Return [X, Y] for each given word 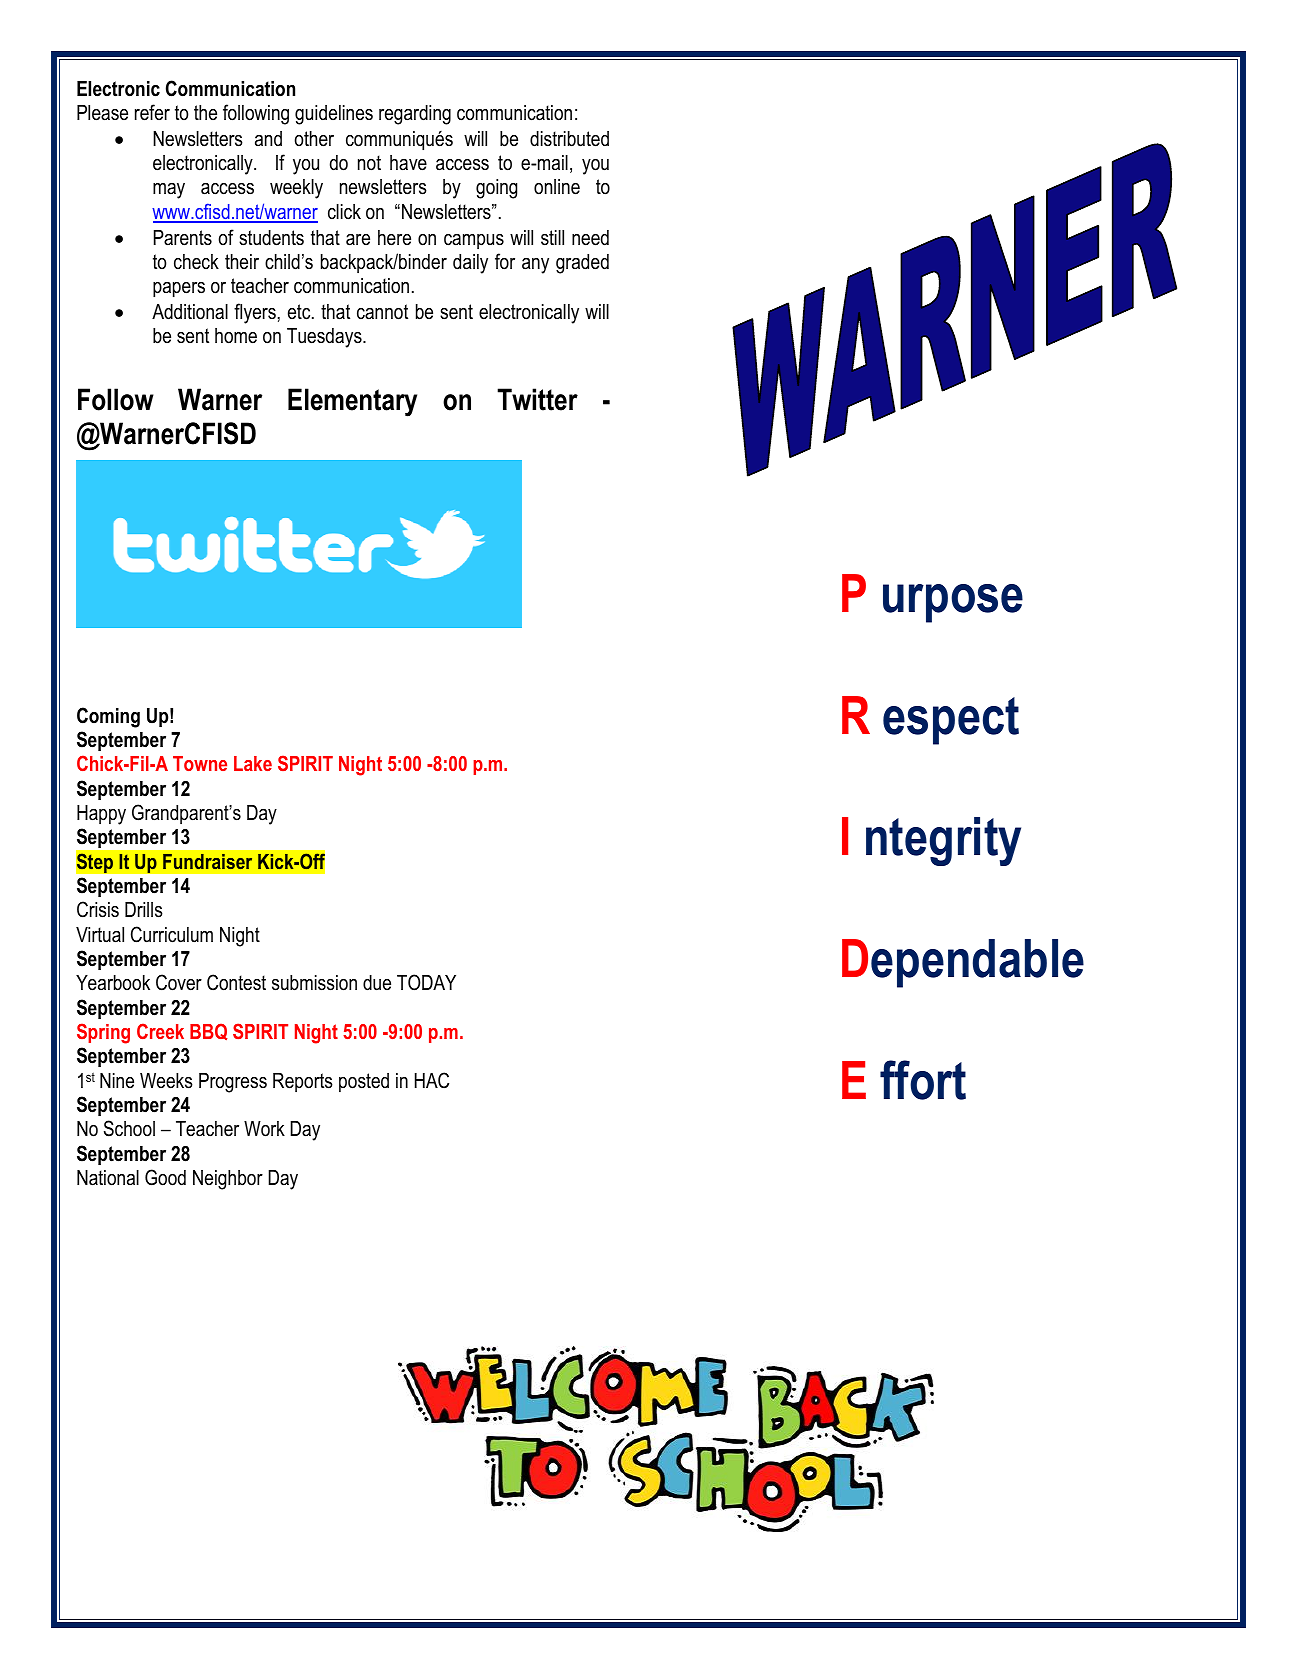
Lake [253, 763]
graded [582, 264]
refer [152, 112]
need [590, 238]
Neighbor [228, 1180]
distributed [569, 139]
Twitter [537, 399]
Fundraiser [207, 861]
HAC [432, 1080]
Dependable [963, 963]
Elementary [352, 402]
